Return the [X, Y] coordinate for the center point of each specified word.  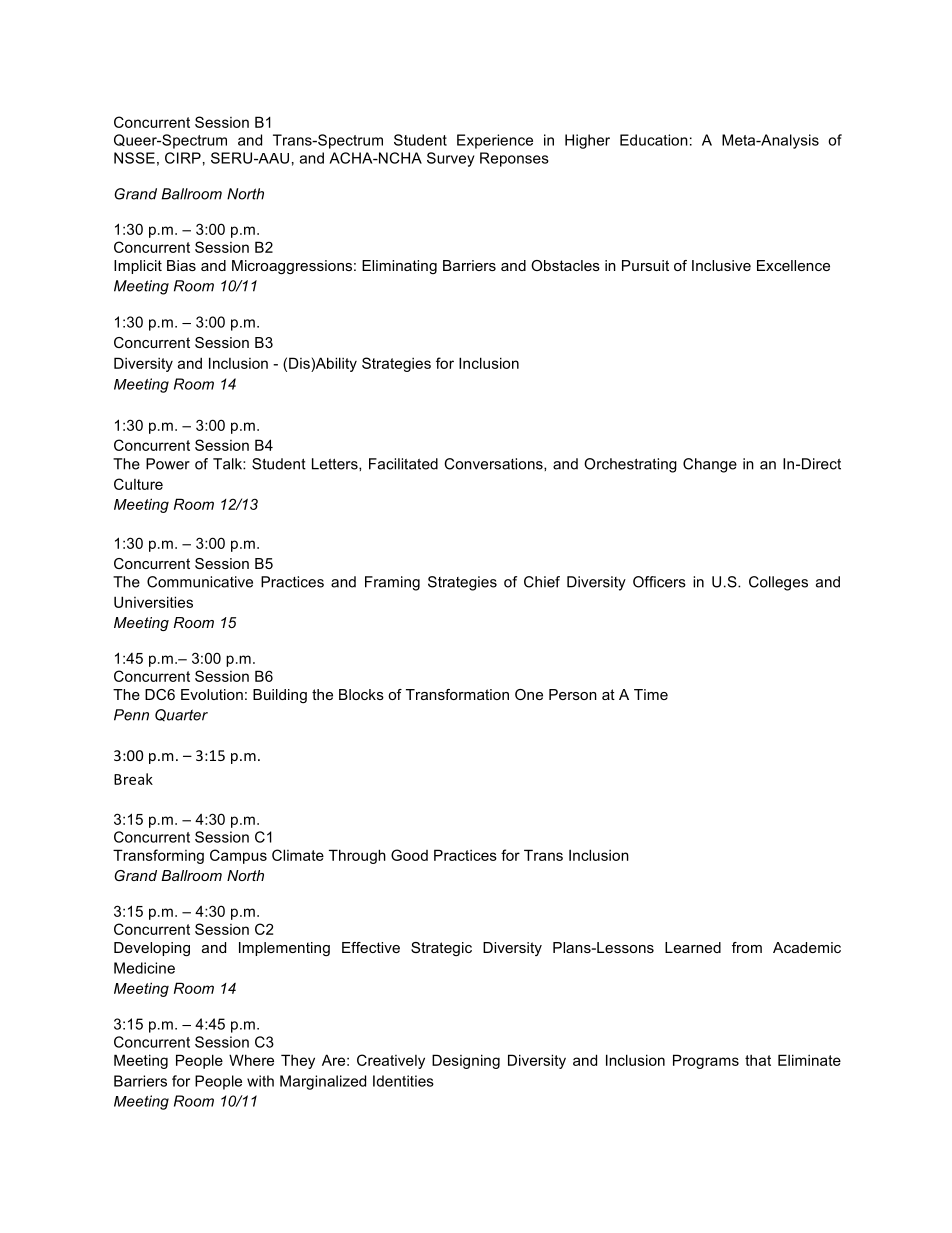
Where [251, 1060]
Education [654, 140]
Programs [706, 1061]
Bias [181, 265]
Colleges [778, 583]
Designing [466, 1061]
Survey [450, 159]
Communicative [200, 582]
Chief [542, 582]
